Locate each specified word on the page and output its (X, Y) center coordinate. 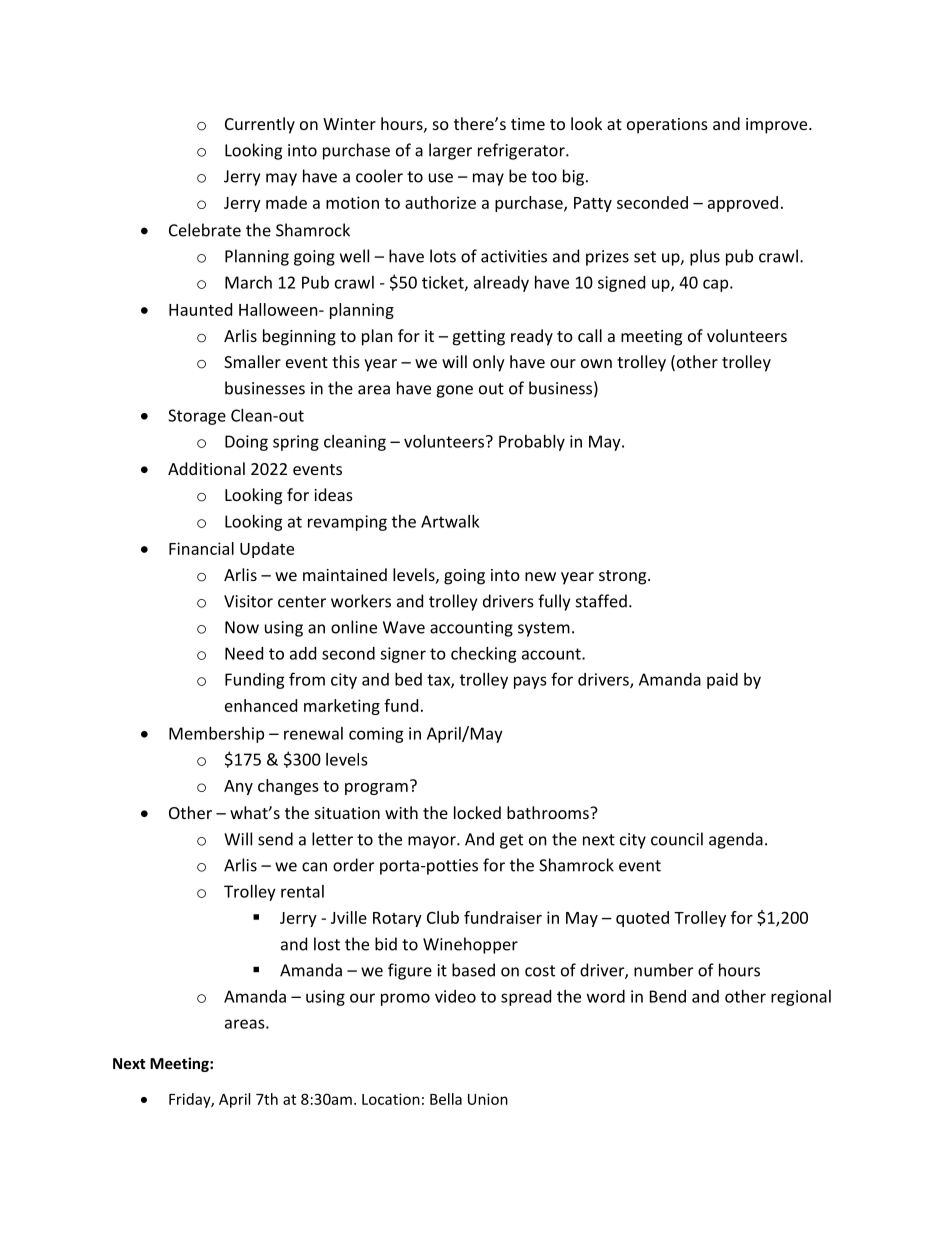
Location (391, 1099)
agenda (736, 840)
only (489, 363)
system (544, 629)
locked (477, 812)
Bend (668, 996)
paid (722, 681)
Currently (260, 125)
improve (778, 126)
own (596, 363)
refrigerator (522, 151)
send (275, 839)
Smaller (252, 361)
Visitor (248, 601)
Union (488, 1099)
